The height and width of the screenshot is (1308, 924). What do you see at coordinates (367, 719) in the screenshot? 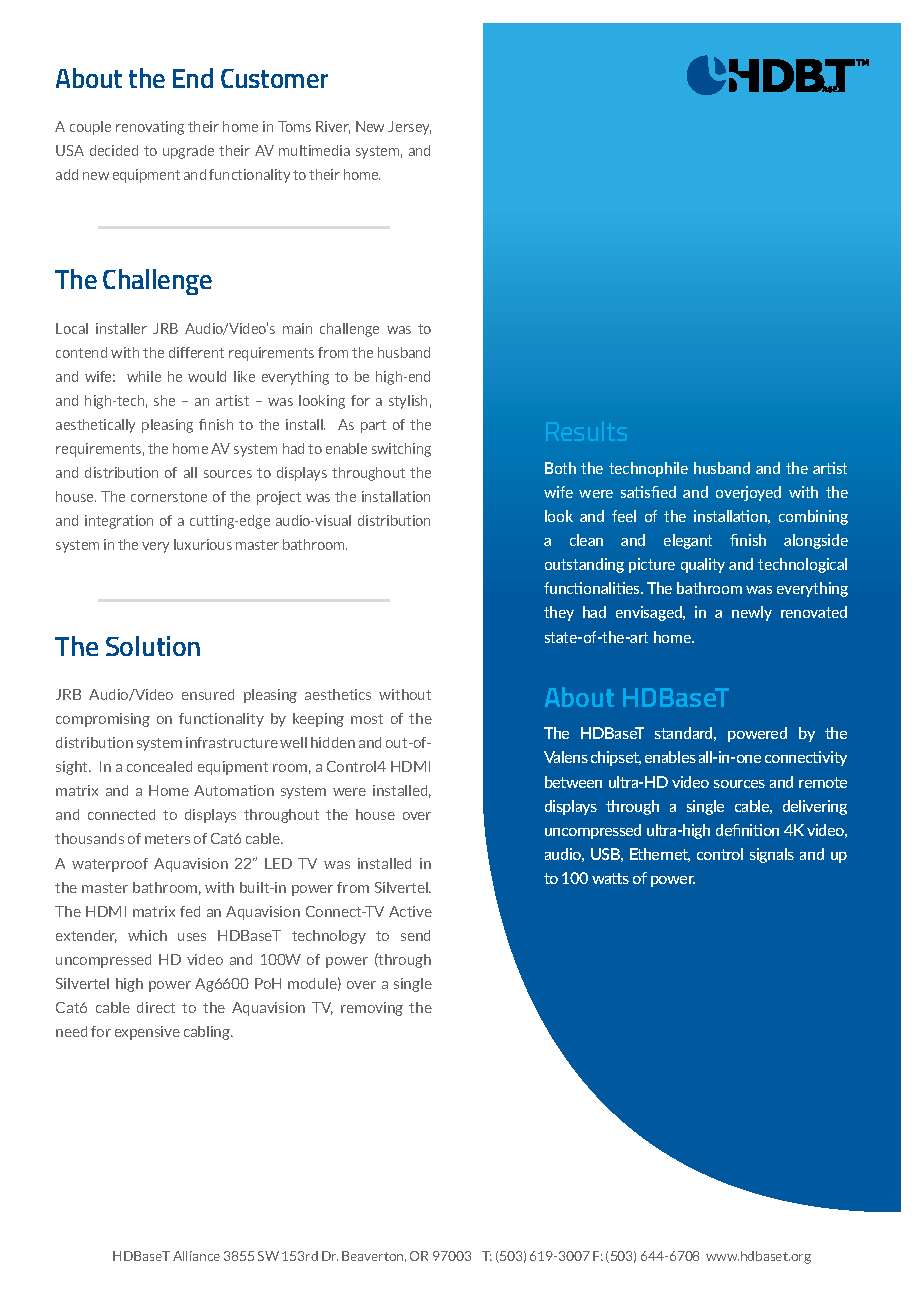
I see `most` at bounding box center [367, 719].
